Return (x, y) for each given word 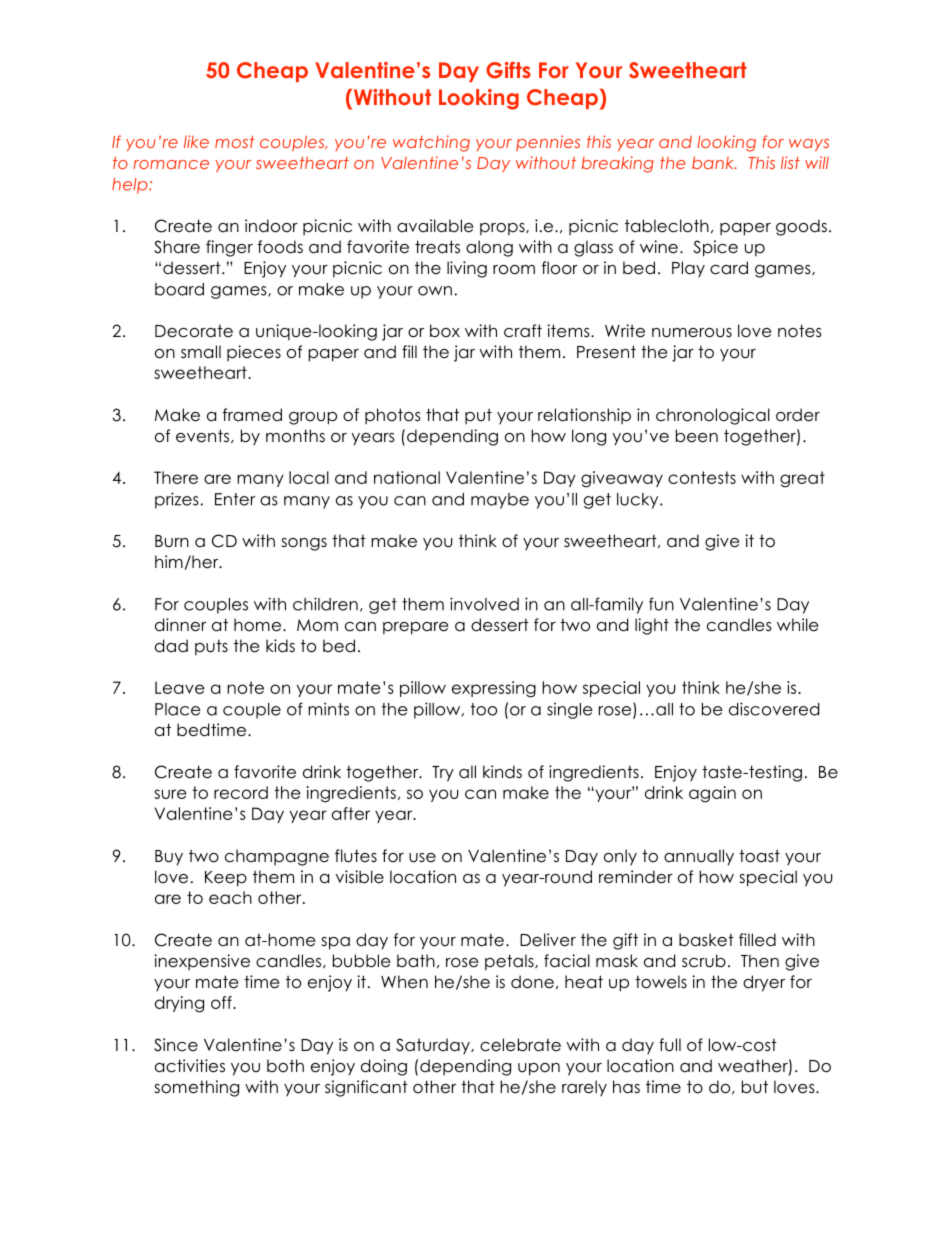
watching (431, 143)
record (241, 792)
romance (171, 164)
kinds (502, 772)
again (712, 794)
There (176, 477)
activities (190, 1066)
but (755, 1087)
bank (714, 162)
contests (702, 477)
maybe (500, 501)
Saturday (434, 1046)
